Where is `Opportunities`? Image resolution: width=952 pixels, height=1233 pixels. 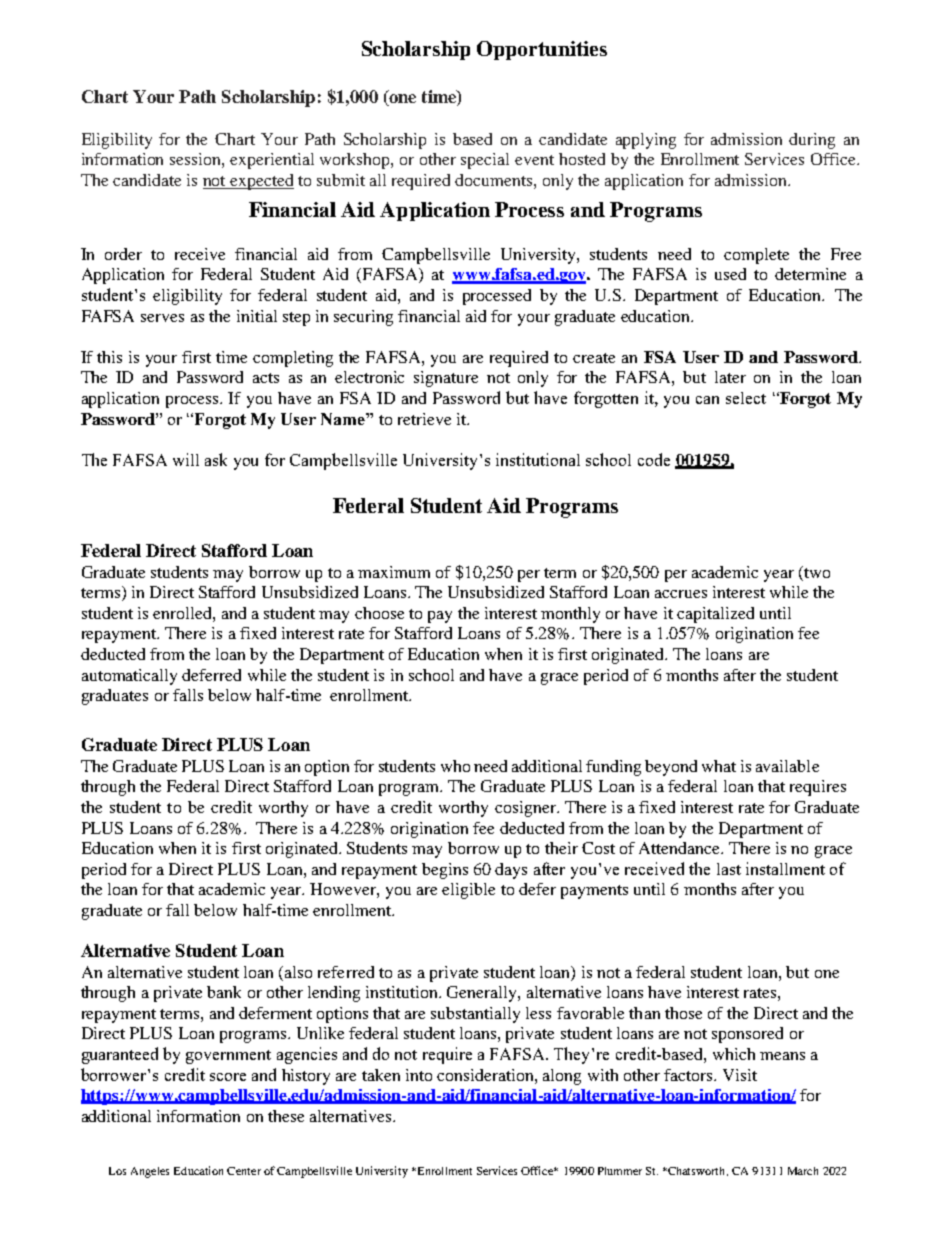 Opportunities is located at coordinates (542, 50).
